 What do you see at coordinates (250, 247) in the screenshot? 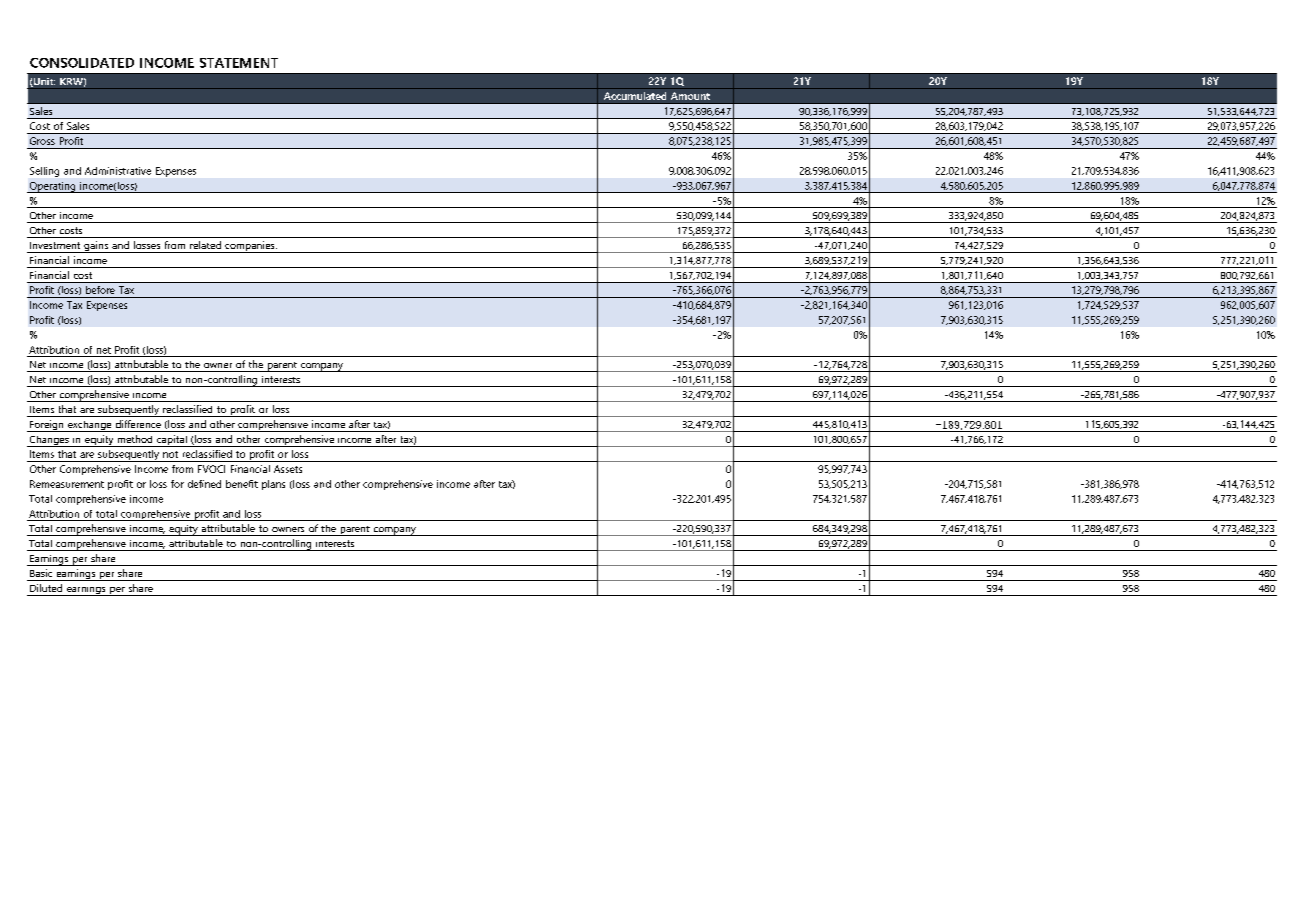
I see `companies` at bounding box center [250, 247].
